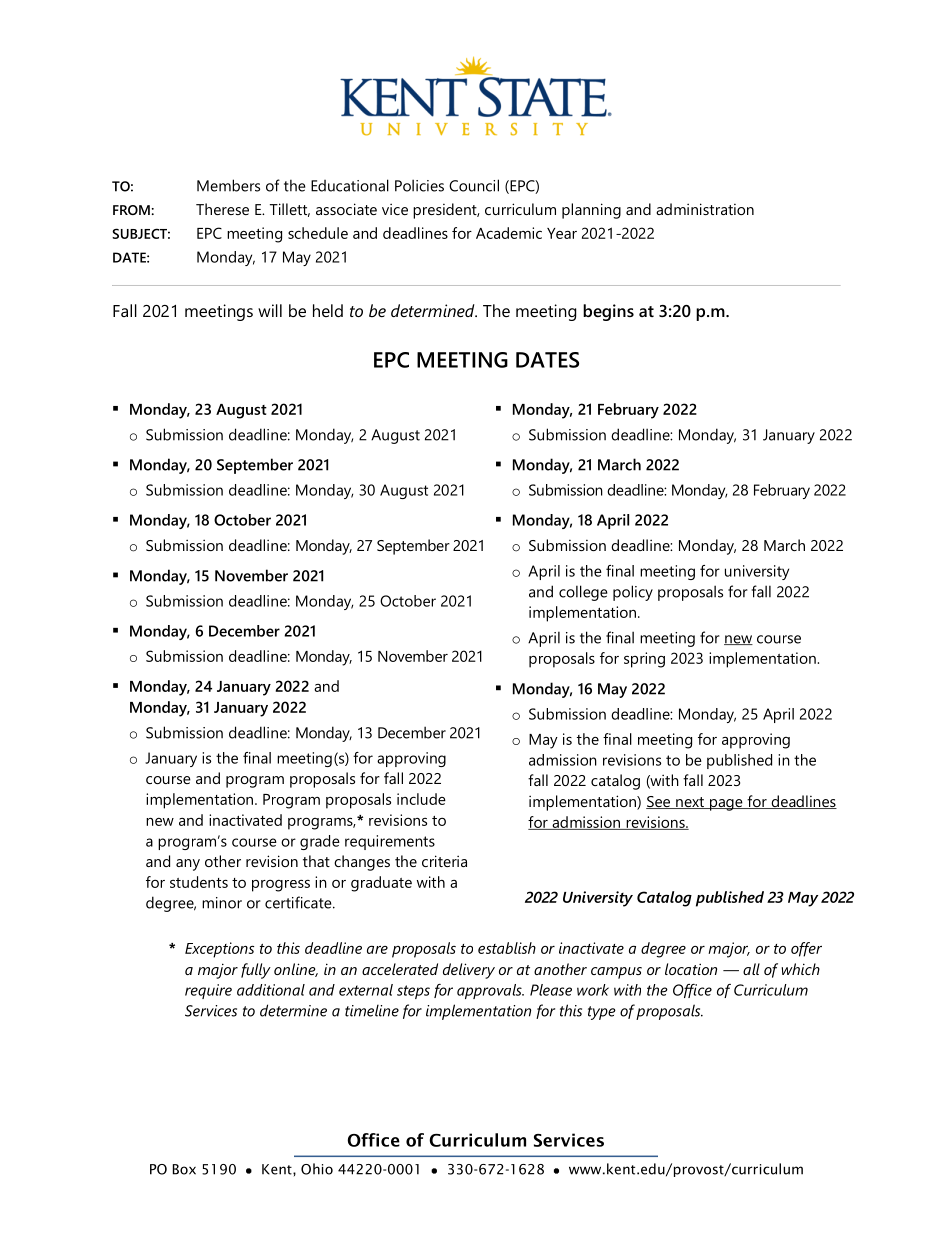 This screenshot has height=1233, width=952. I want to click on policy, so click(633, 593).
